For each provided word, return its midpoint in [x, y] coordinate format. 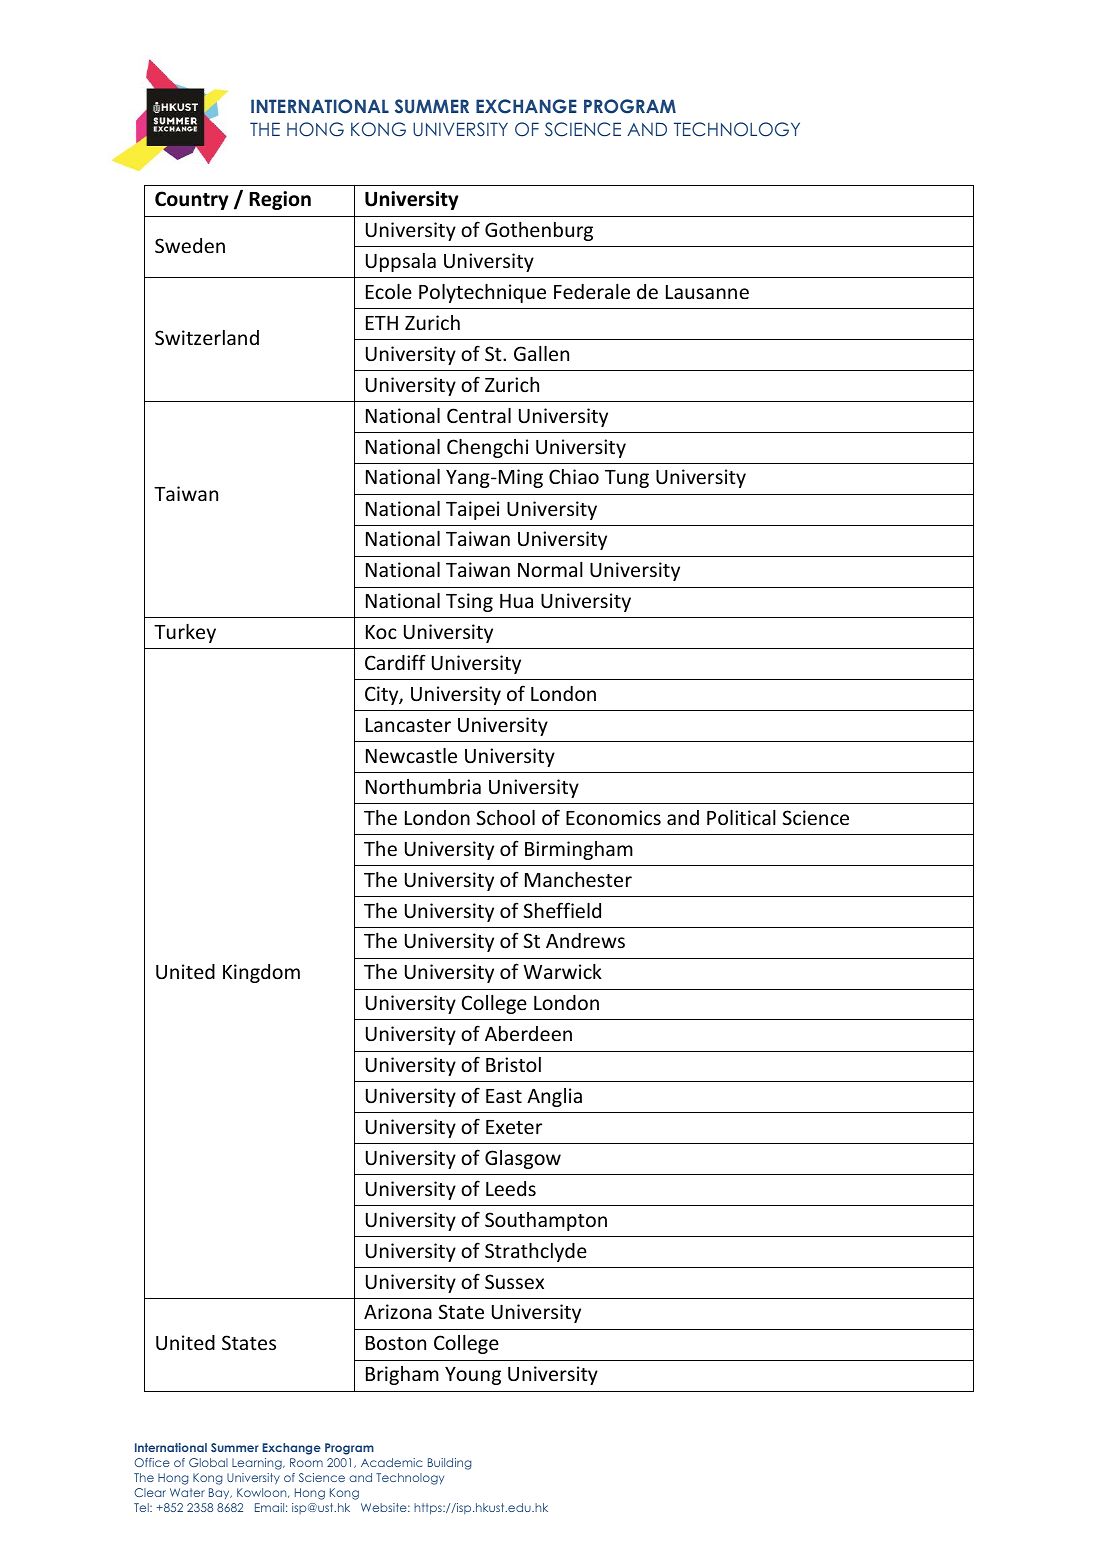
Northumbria [423, 786]
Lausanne [707, 292]
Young [473, 1376]
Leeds [511, 1188]
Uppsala [401, 262]
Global [208, 1462]
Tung [627, 479]
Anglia [554, 1097]
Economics [613, 817]
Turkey [185, 633]
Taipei [472, 510]
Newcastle [411, 755]
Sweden [190, 245]
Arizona [398, 1311]
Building [449, 1464]
